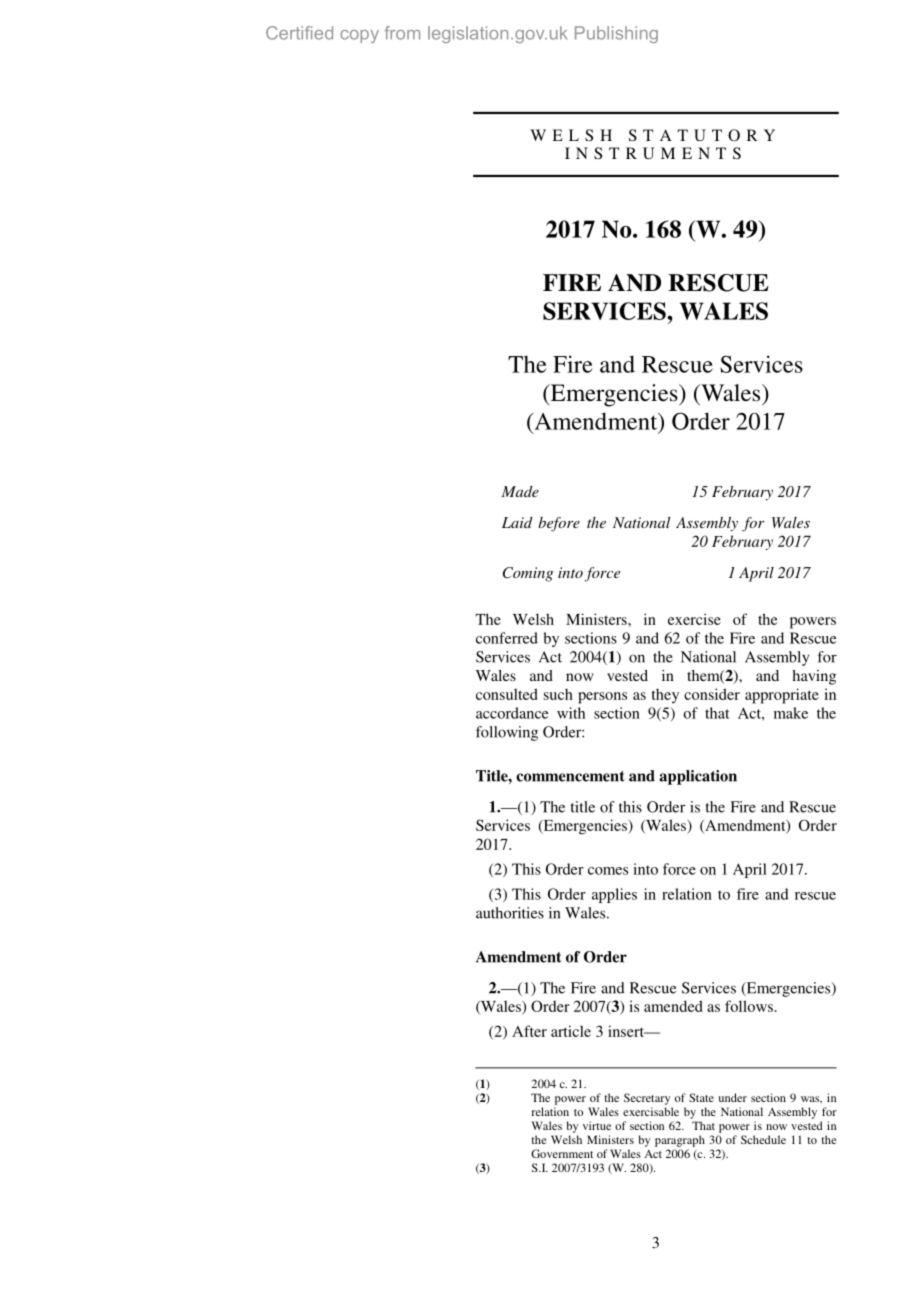 Image resolution: width=924 pixels, height=1308 pixels. What do you see at coordinates (520, 491) in the image?
I see `Made` at bounding box center [520, 491].
